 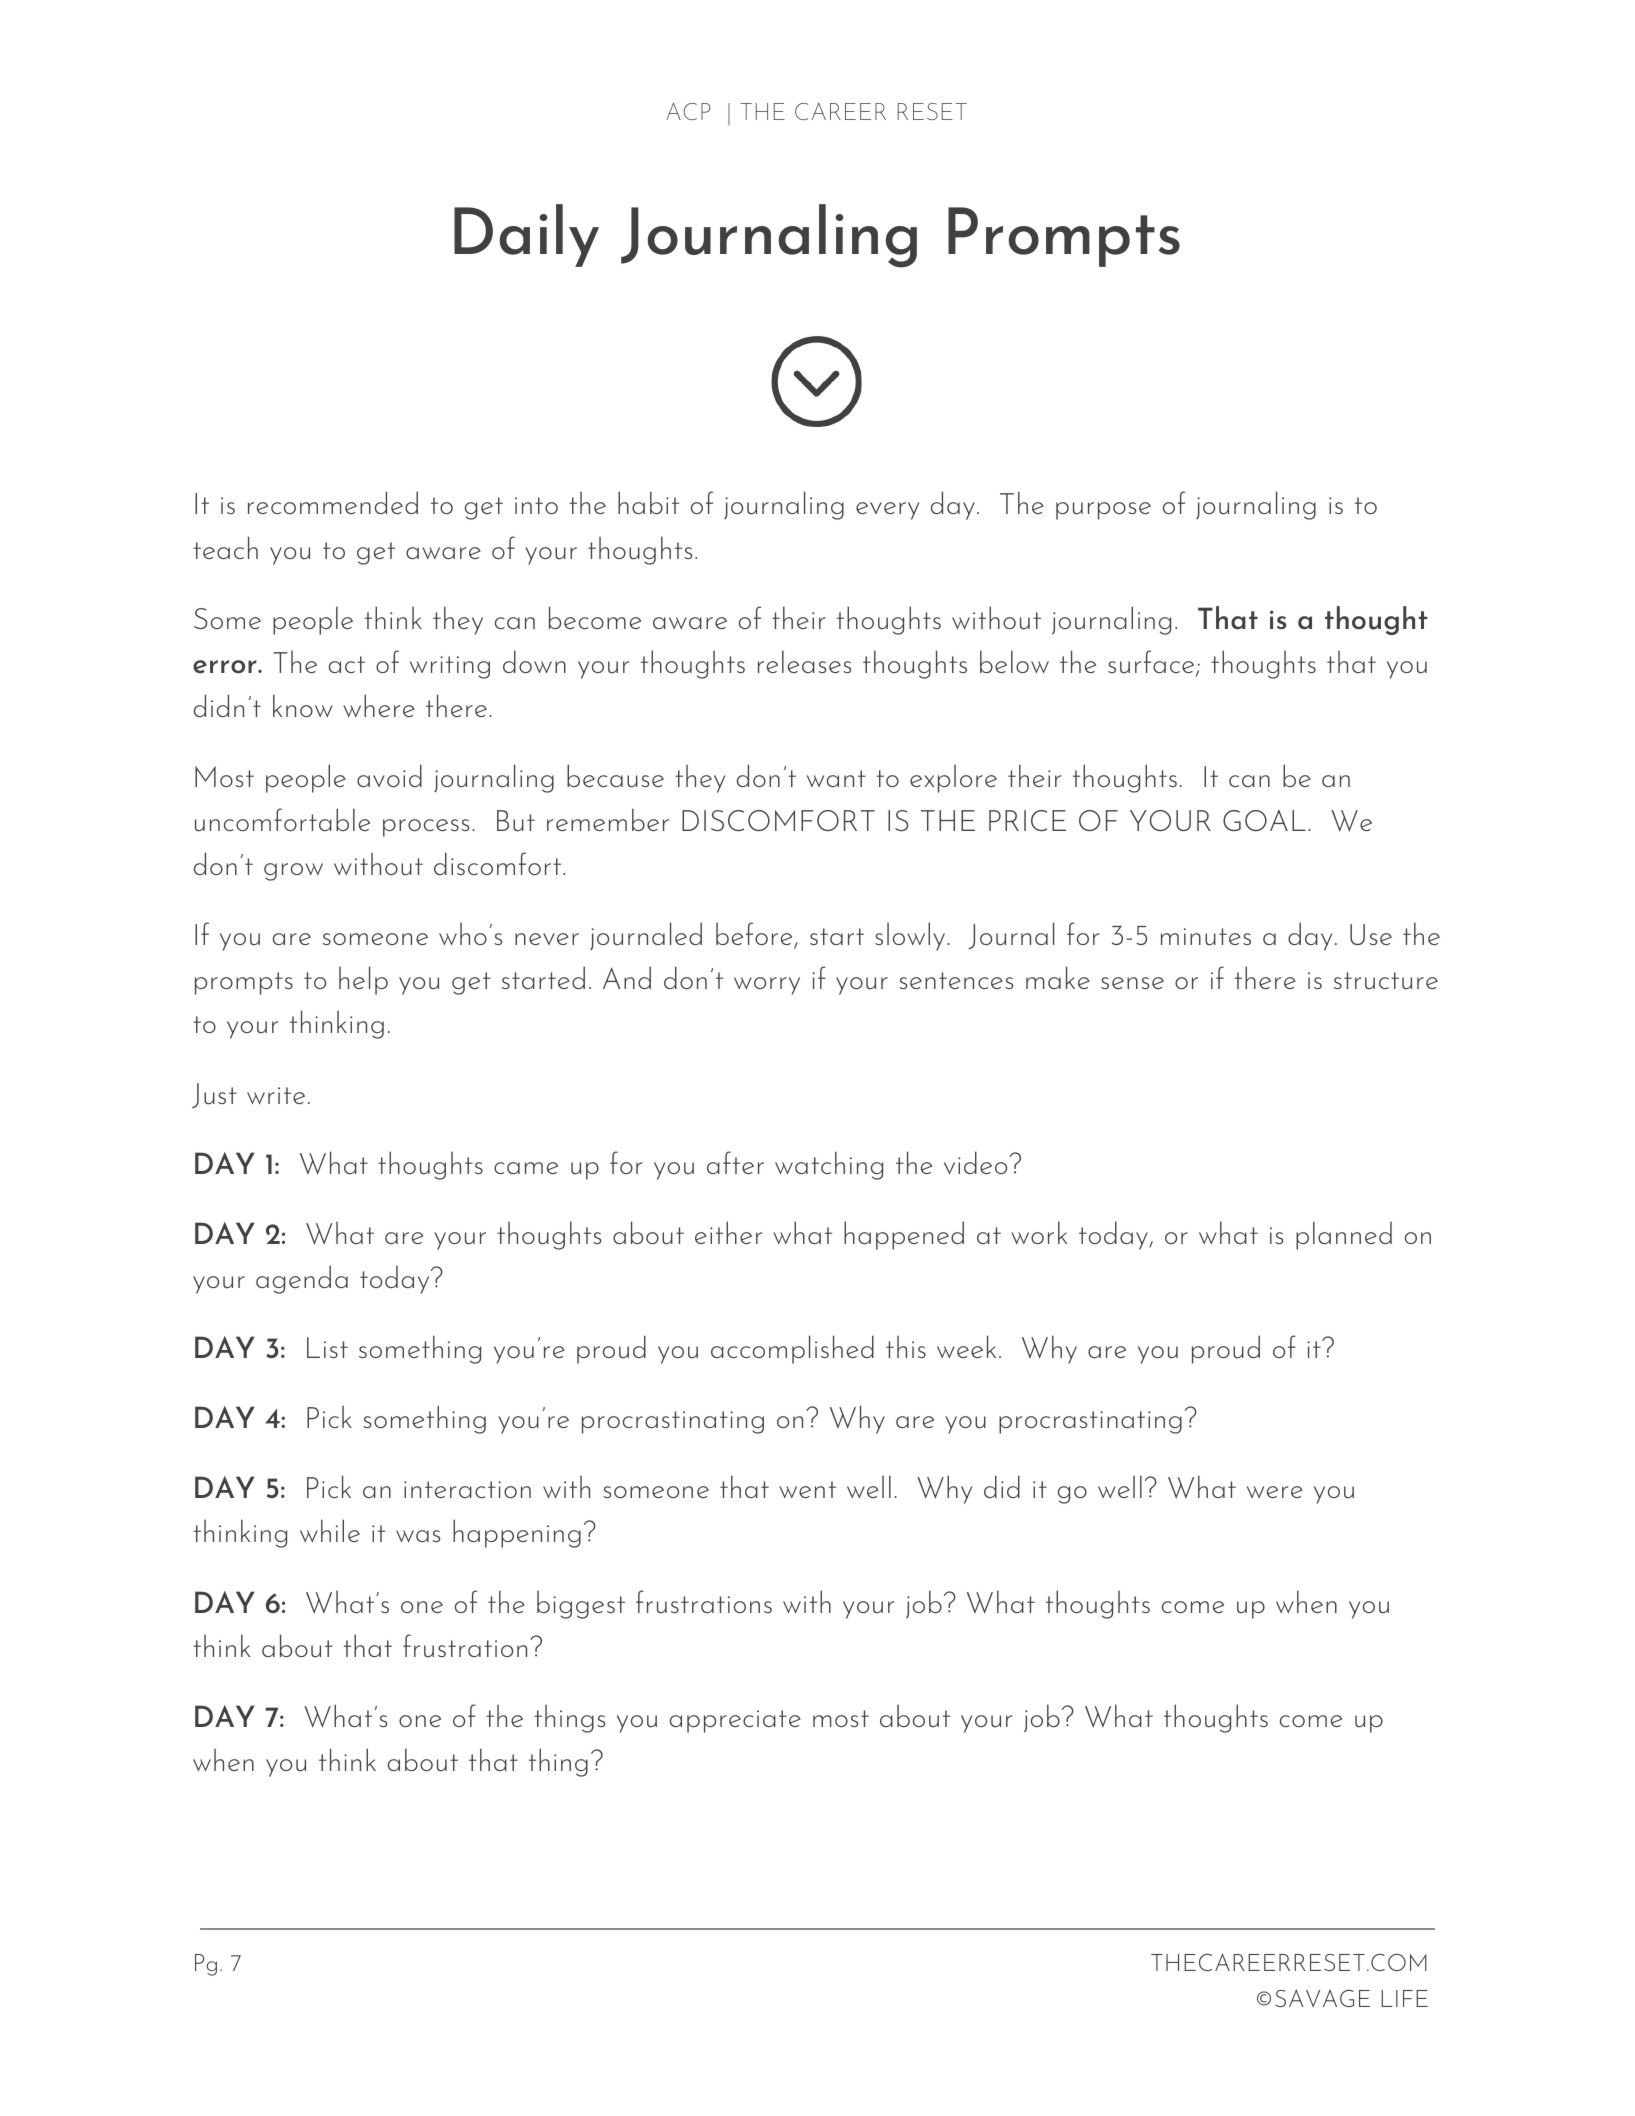 I want to click on SAVAGE, so click(x=1322, y=1998).
